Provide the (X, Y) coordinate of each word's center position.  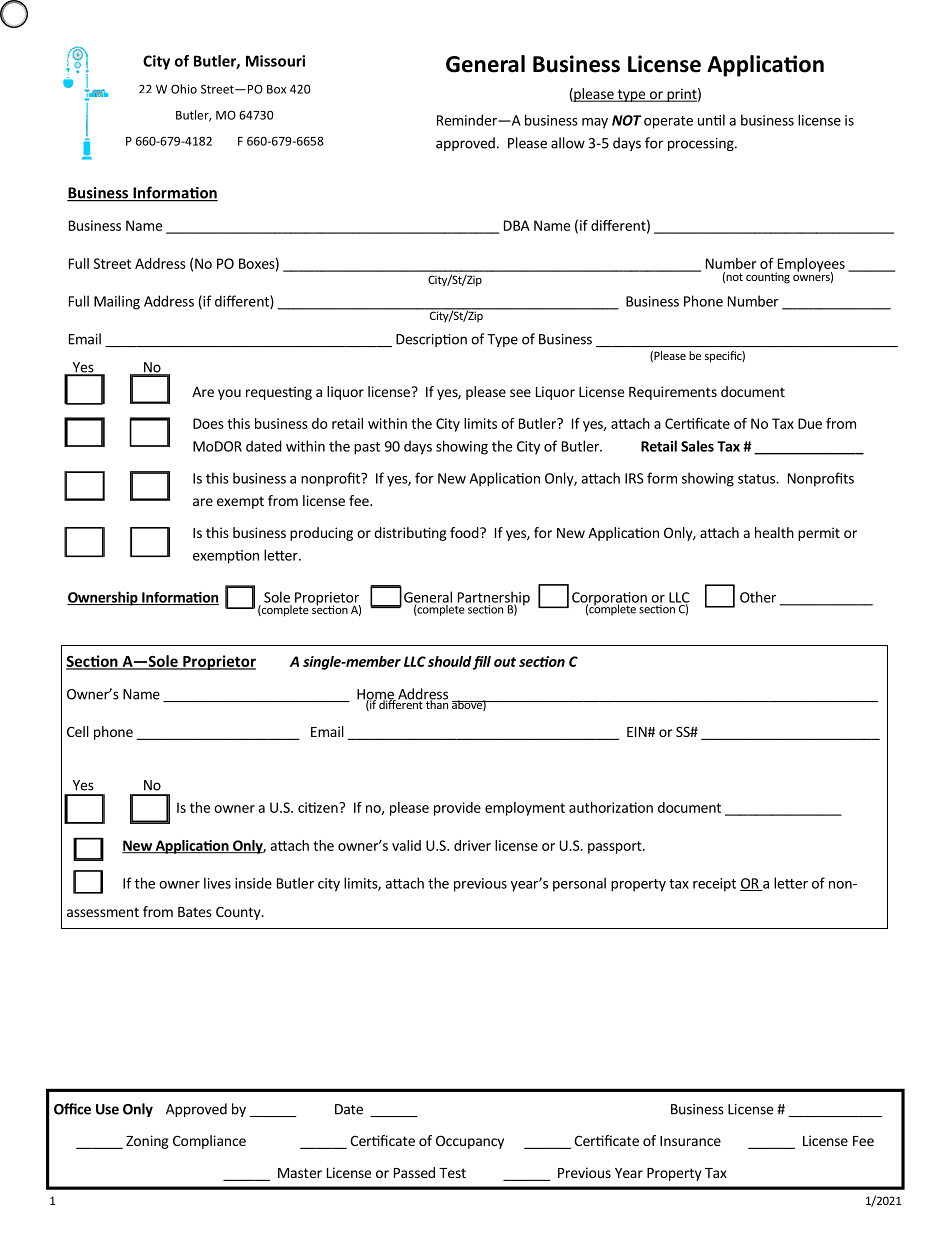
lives (217, 883)
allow (568, 143)
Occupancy (470, 1142)
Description (431, 340)
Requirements (673, 393)
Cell (78, 731)
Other (758, 597)
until (711, 120)
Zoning (147, 1142)
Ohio (184, 89)
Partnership (492, 599)
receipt (714, 885)
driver (472, 845)
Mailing (117, 302)
